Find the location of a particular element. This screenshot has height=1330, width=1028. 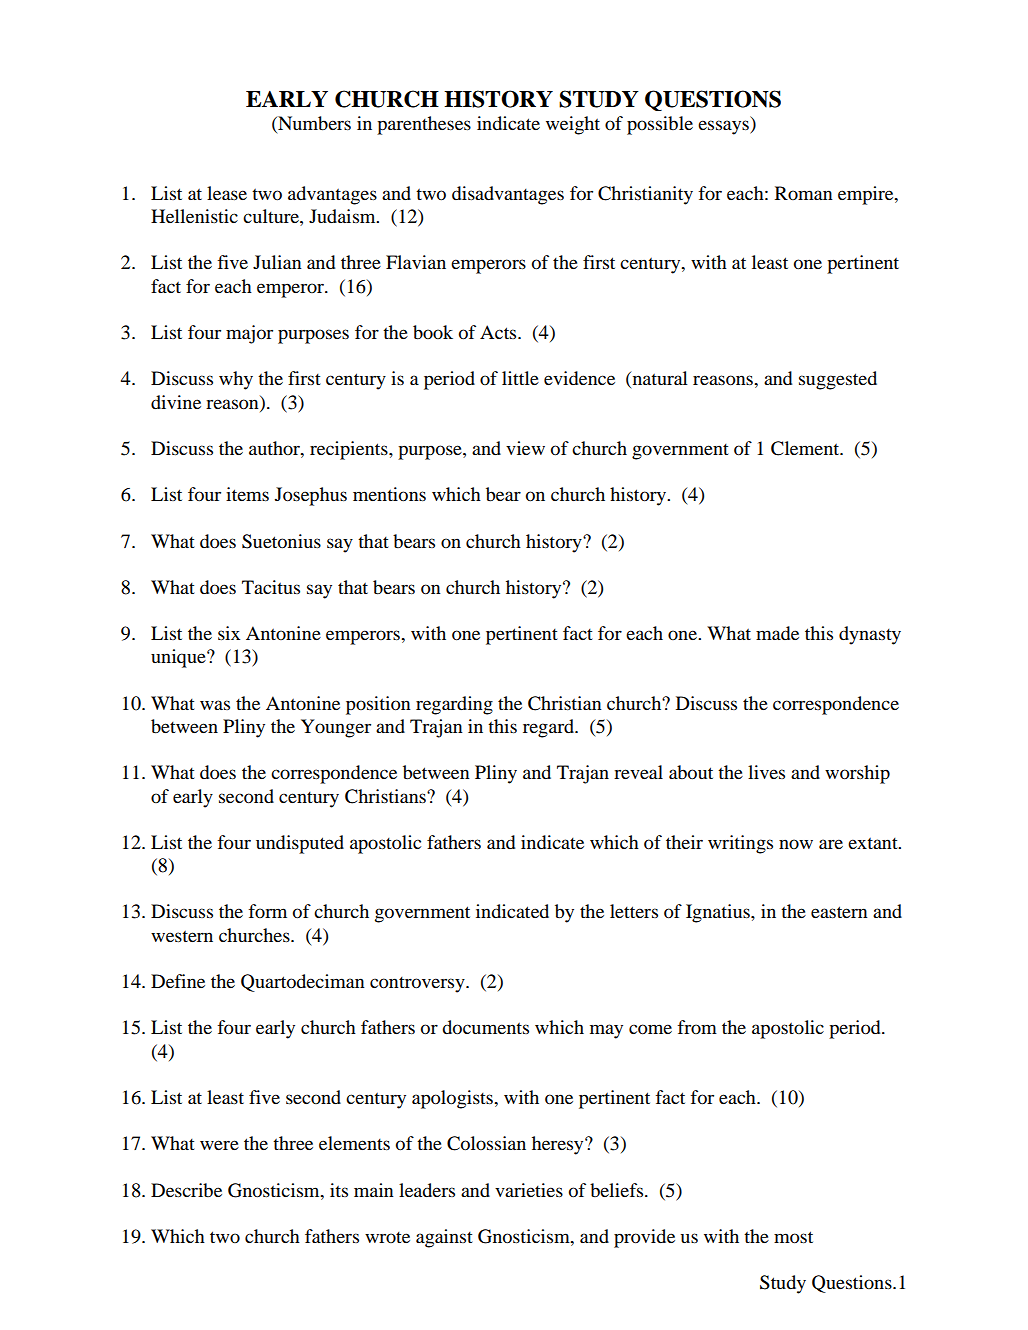

lease is located at coordinates (227, 193).
